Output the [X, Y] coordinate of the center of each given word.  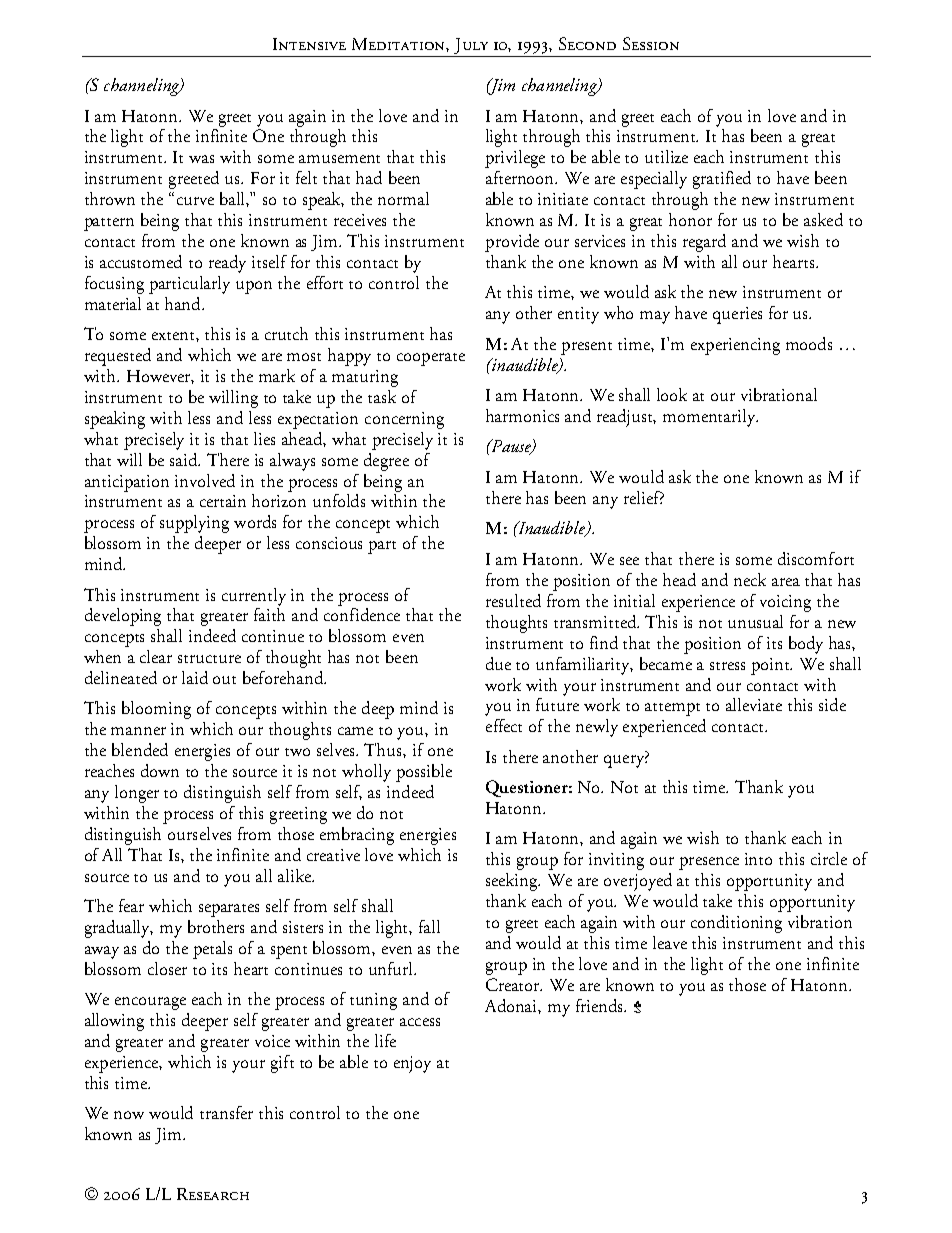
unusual [755, 621]
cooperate [431, 359]
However [160, 377]
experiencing [735, 346]
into [758, 859]
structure [209, 659]
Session [651, 43]
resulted [513, 600]
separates [229, 910]
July [471, 46]
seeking [513, 882]
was [201, 159]
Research [213, 1194]
